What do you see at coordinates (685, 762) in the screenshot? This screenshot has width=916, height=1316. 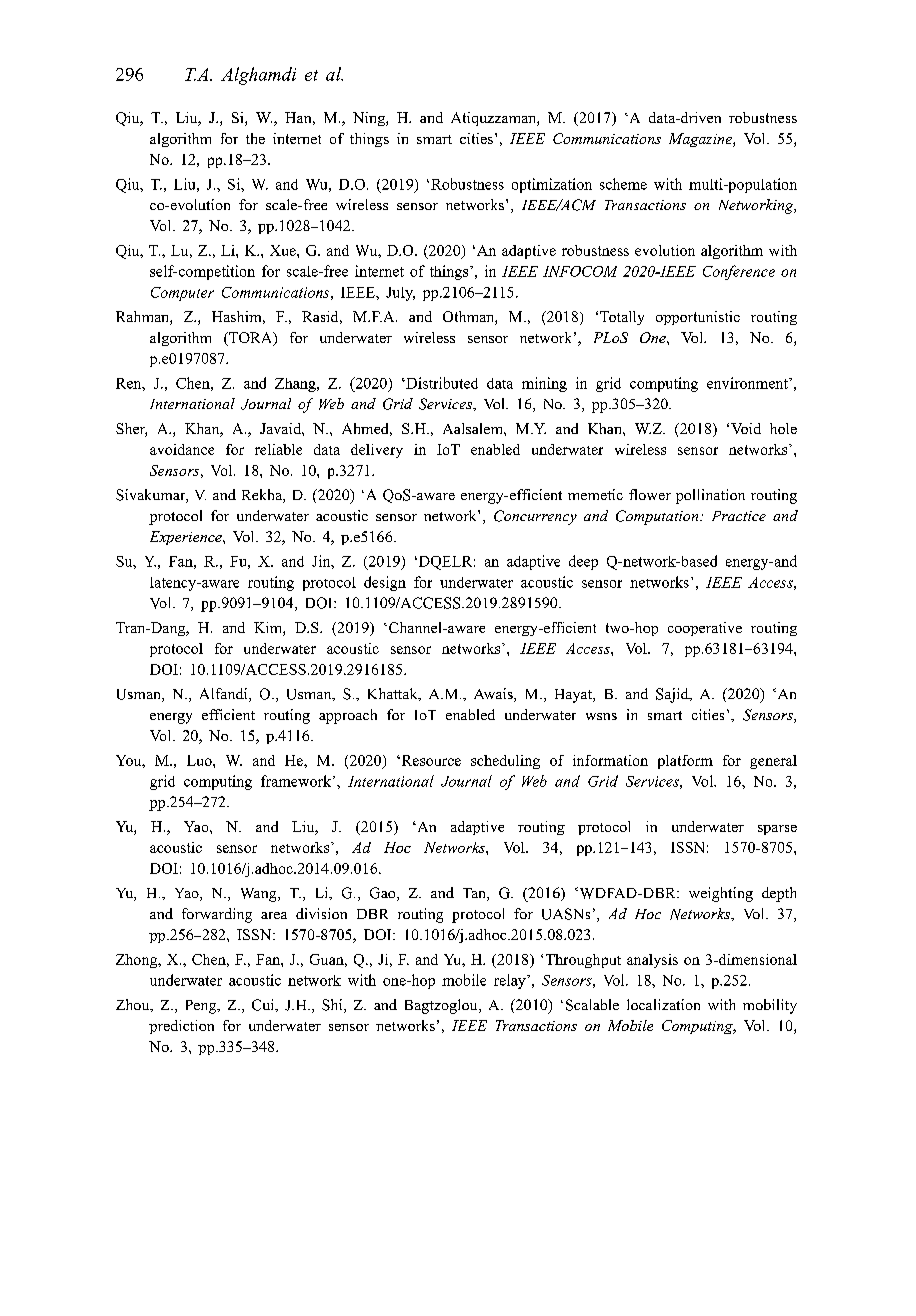 I see `platform` at bounding box center [685, 762].
